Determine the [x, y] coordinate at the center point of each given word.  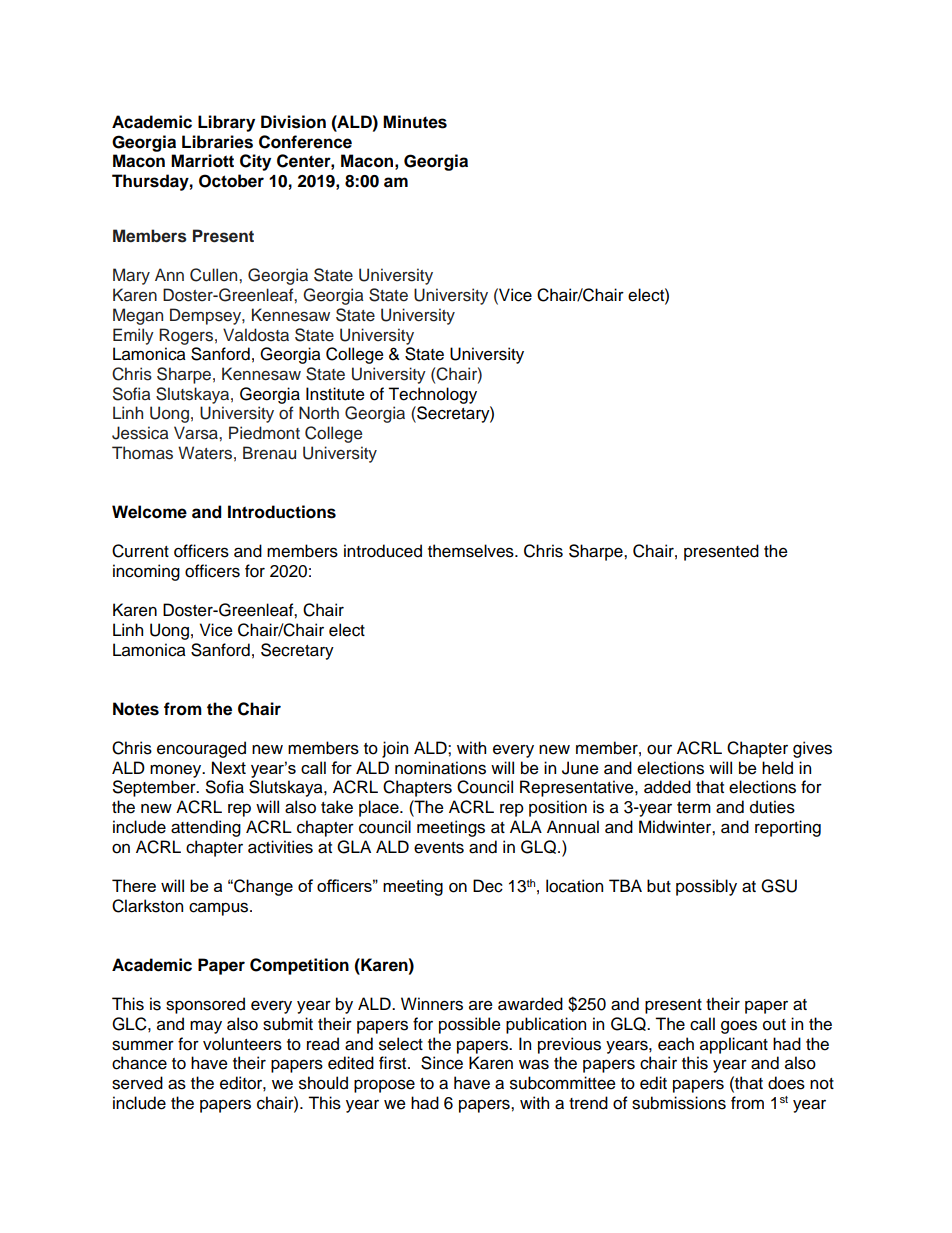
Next [229, 767]
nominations [440, 768]
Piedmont [264, 433]
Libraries [217, 142]
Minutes [415, 122]
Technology [432, 395]
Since [442, 1063]
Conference [305, 142]
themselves [472, 551]
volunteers [242, 1044]
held [777, 768]
